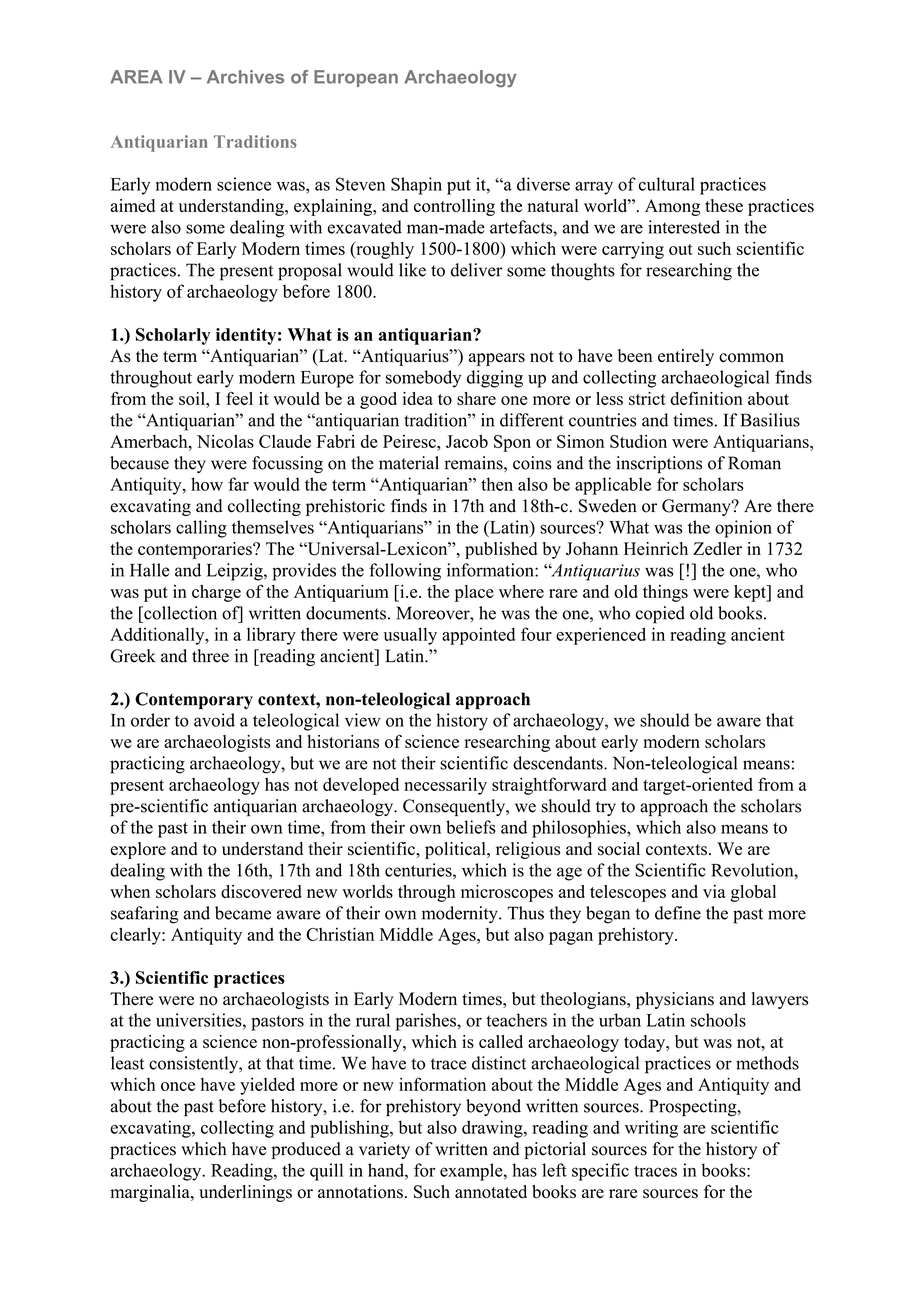 The image size is (924, 1308). What do you see at coordinates (667, 184) in the page?
I see `cultural` at bounding box center [667, 184].
